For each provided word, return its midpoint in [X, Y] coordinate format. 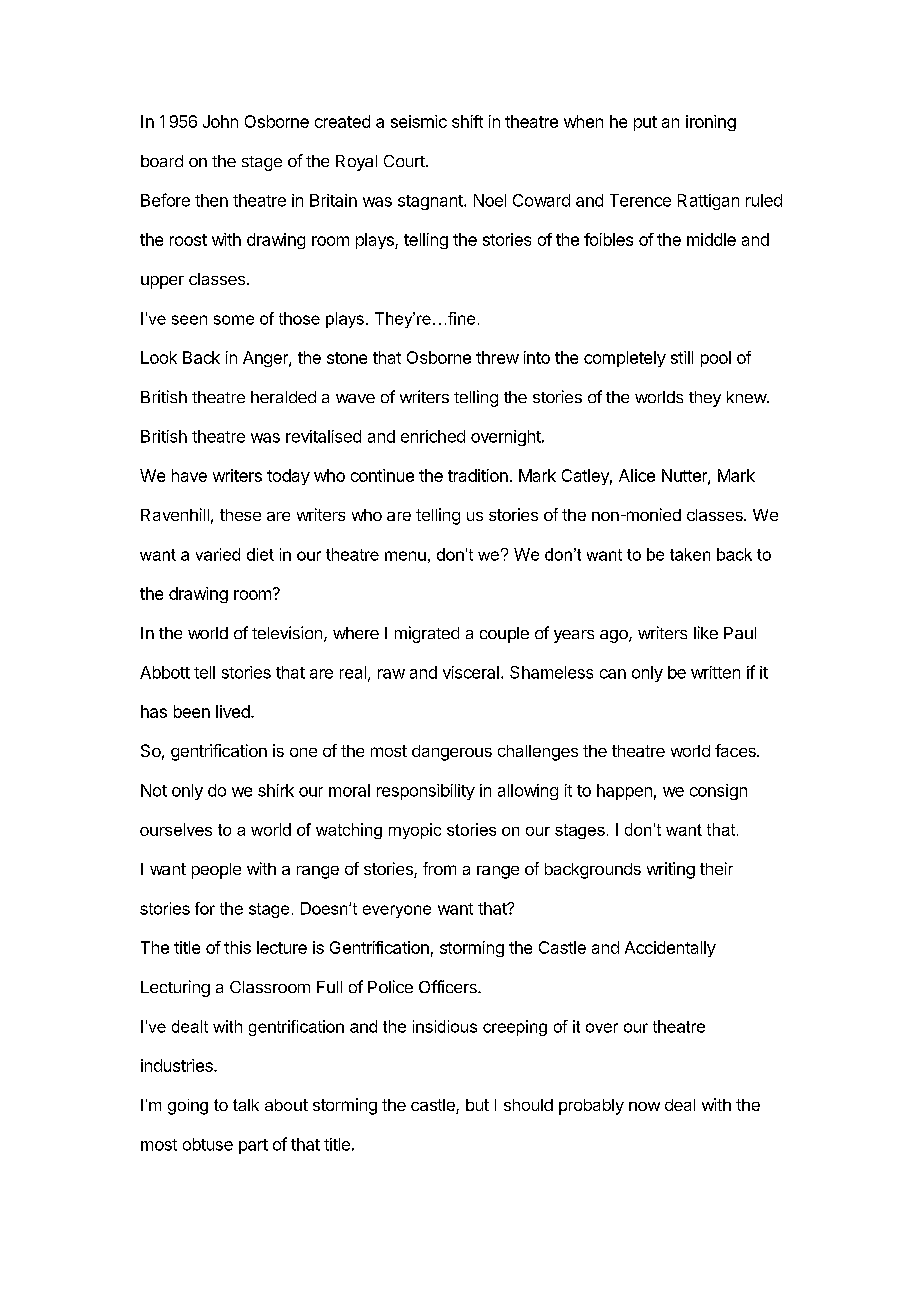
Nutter [685, 476]
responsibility [426, 792]
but [477, 1105]
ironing [711, 123]
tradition [478, 475]
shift [467, 121]
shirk [276, 790]
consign [718, 792]
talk [246, 1105]
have [189, 475]
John [220, 121]
